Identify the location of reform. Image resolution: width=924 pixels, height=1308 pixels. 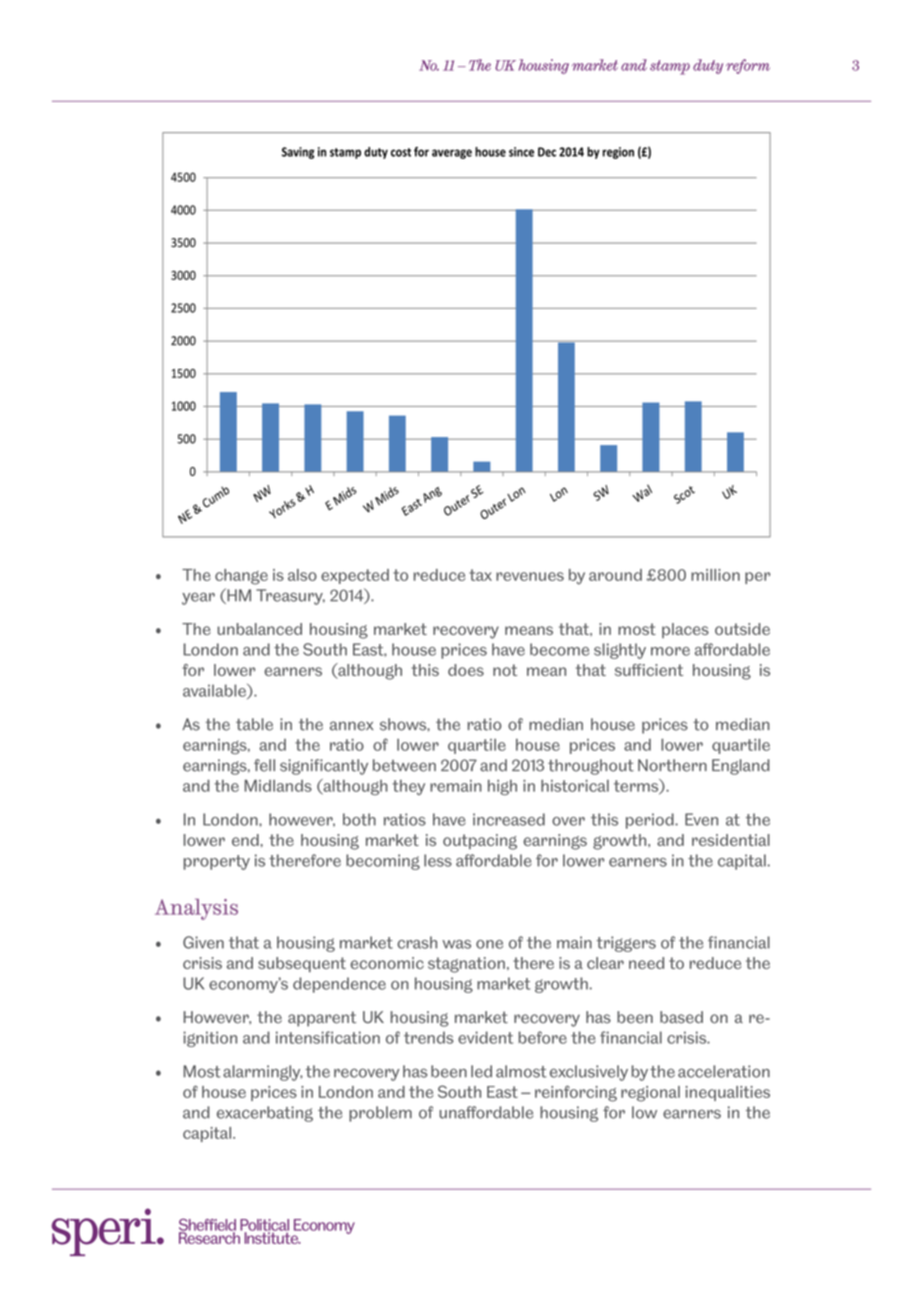
(748, 66).
